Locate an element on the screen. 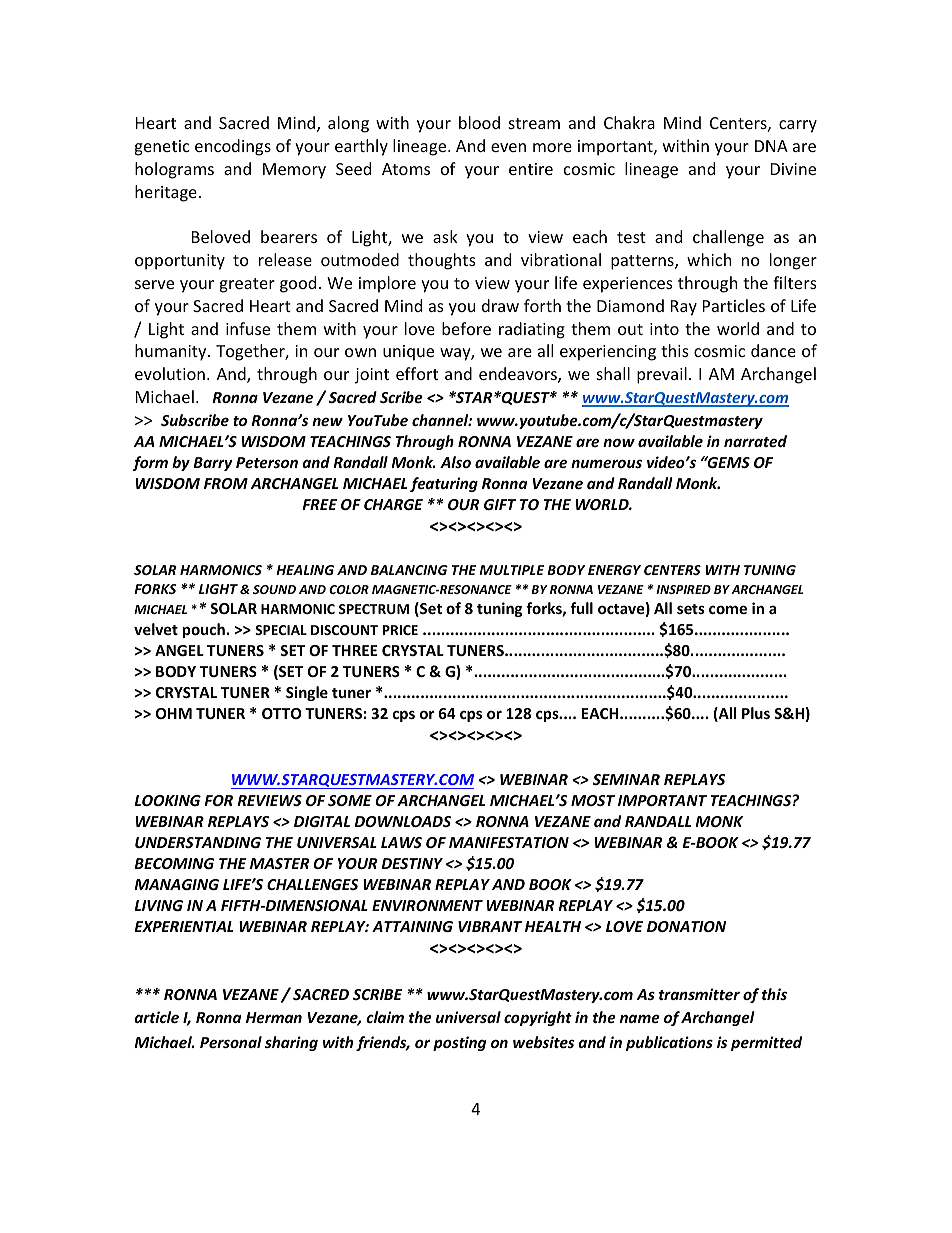  Personal is located at coordinates (231, 1042).
